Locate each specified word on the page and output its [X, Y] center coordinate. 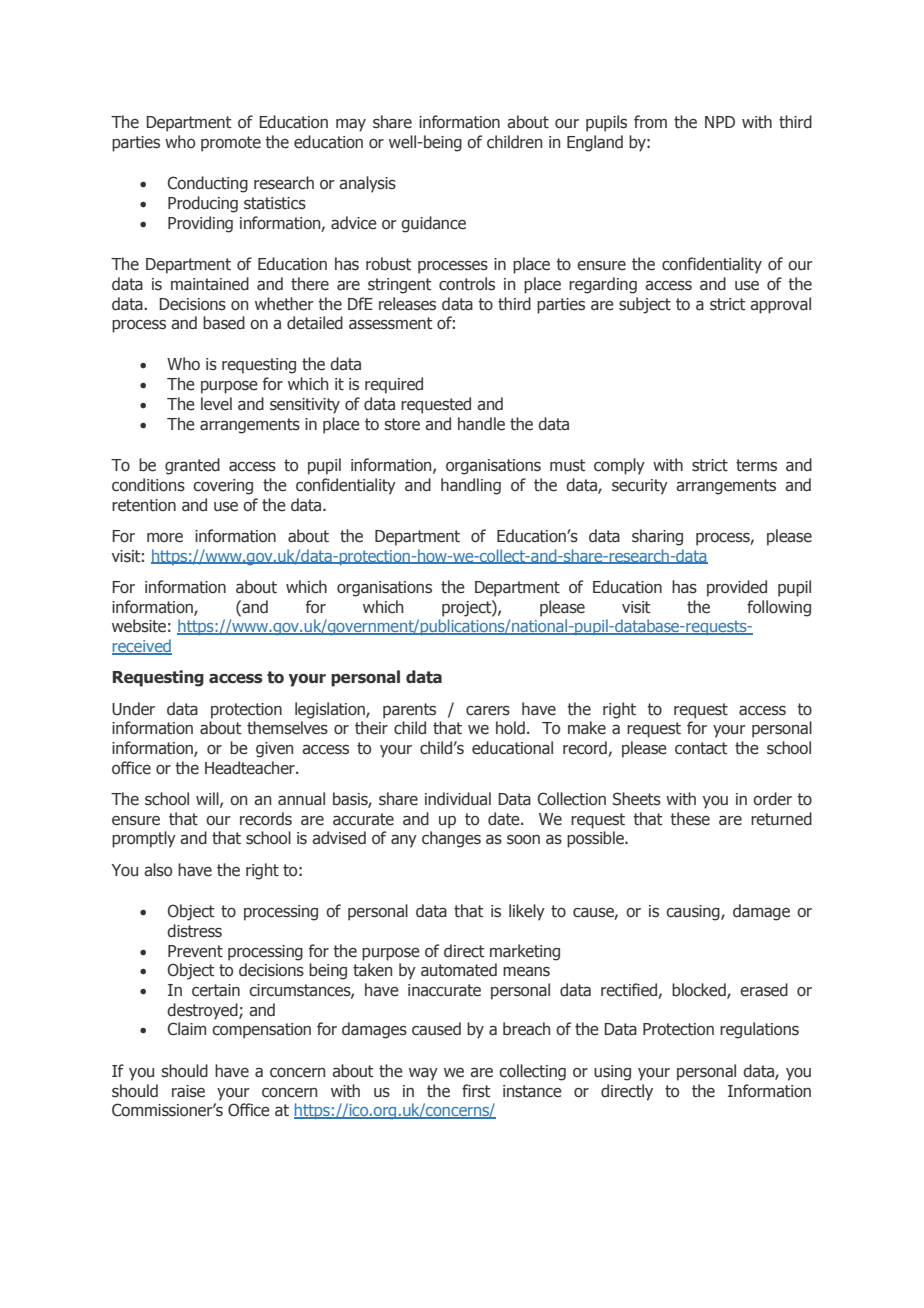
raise [188, 1091]
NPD [720, 122]
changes [451, 839]
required [394, 385]
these [690, 819]
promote [231, 144]
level [216, 404]
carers [488, 711]
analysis [367, 184]
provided [737, 588]
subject [645, 305]
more [165, 538]
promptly [144, 839]
